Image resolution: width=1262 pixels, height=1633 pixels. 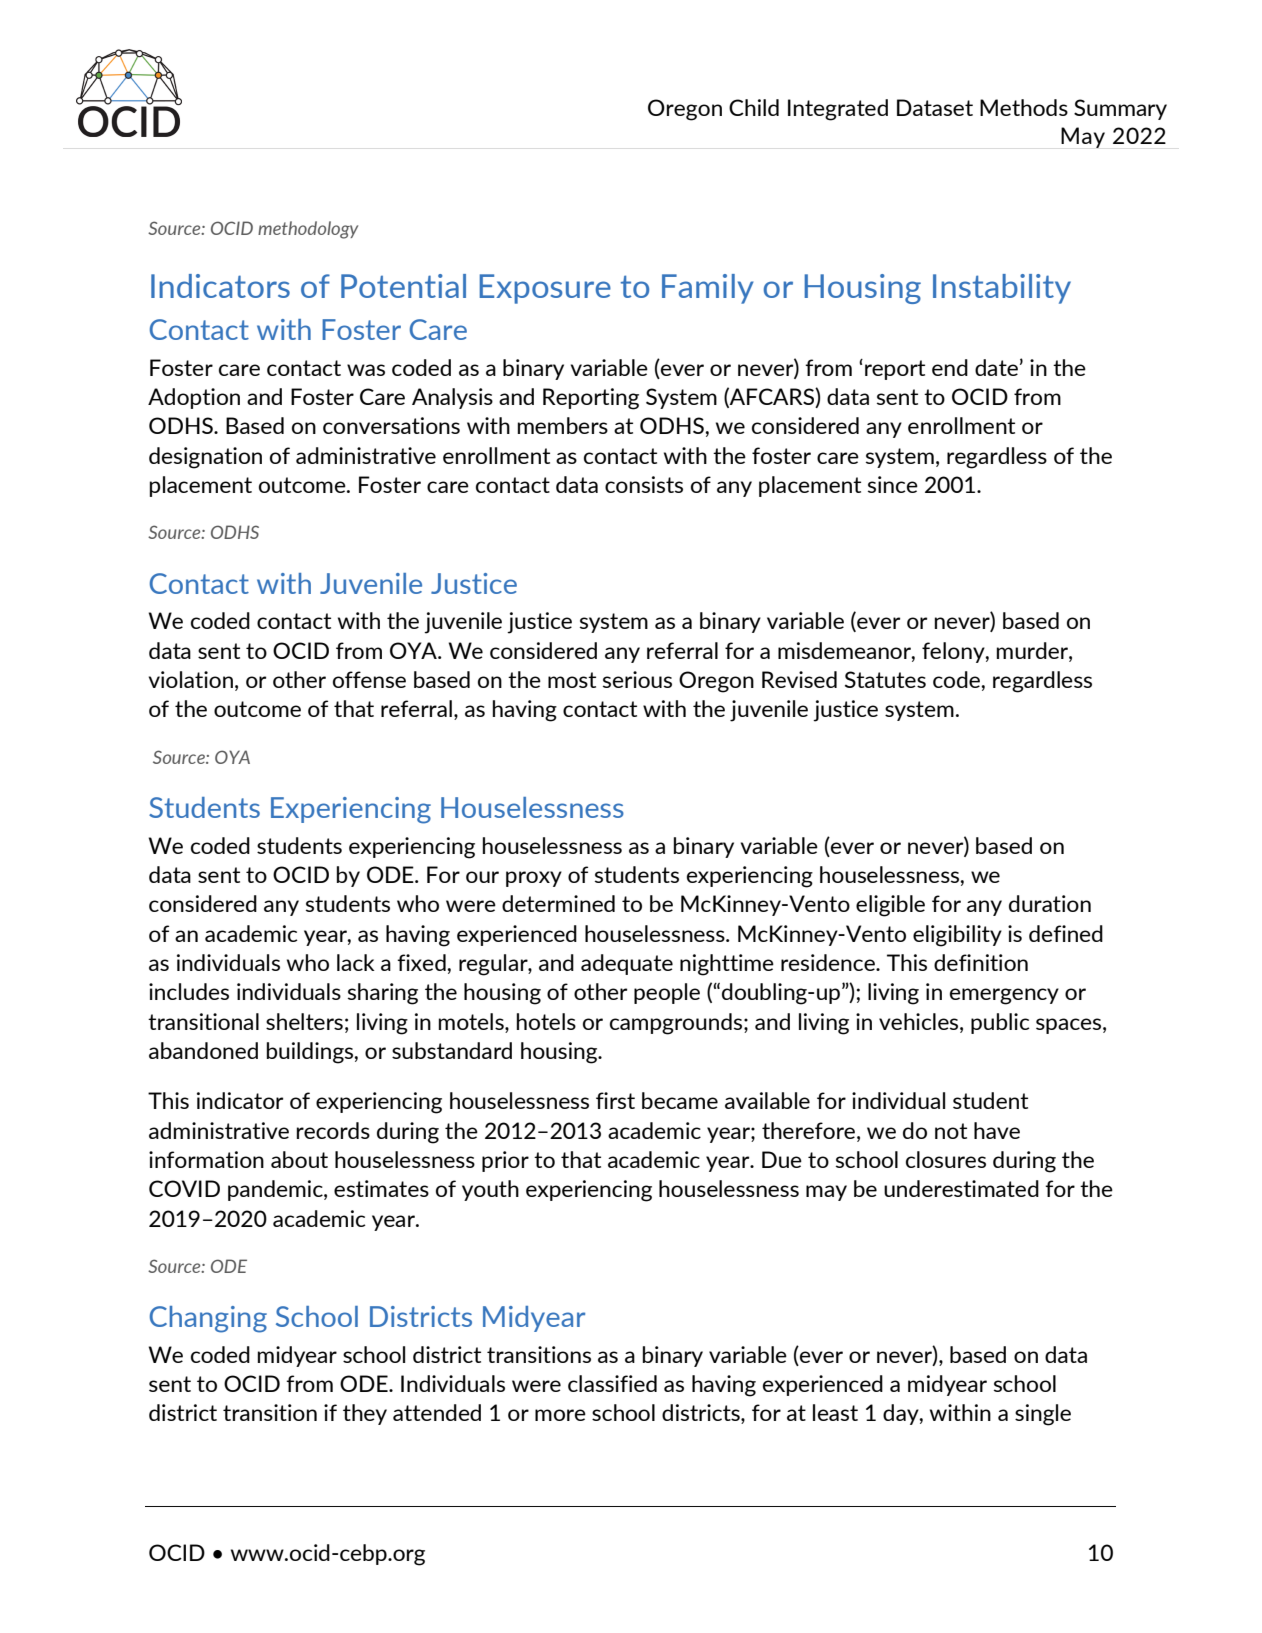 I want to click on since, so click(x=893, y=484).
